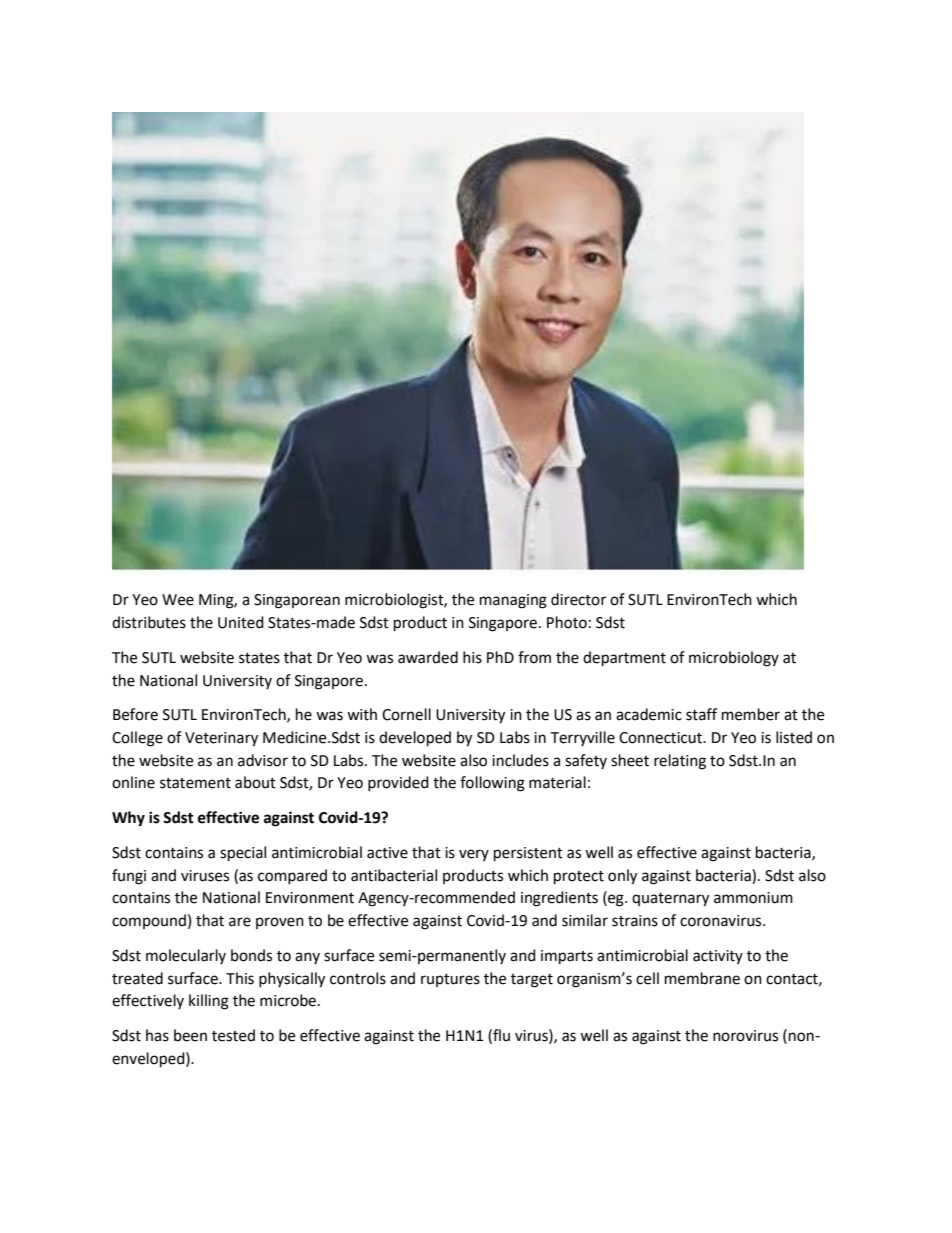 This screenshot has width=952, height=1233. I want to click on compound, so click(149, 921).
